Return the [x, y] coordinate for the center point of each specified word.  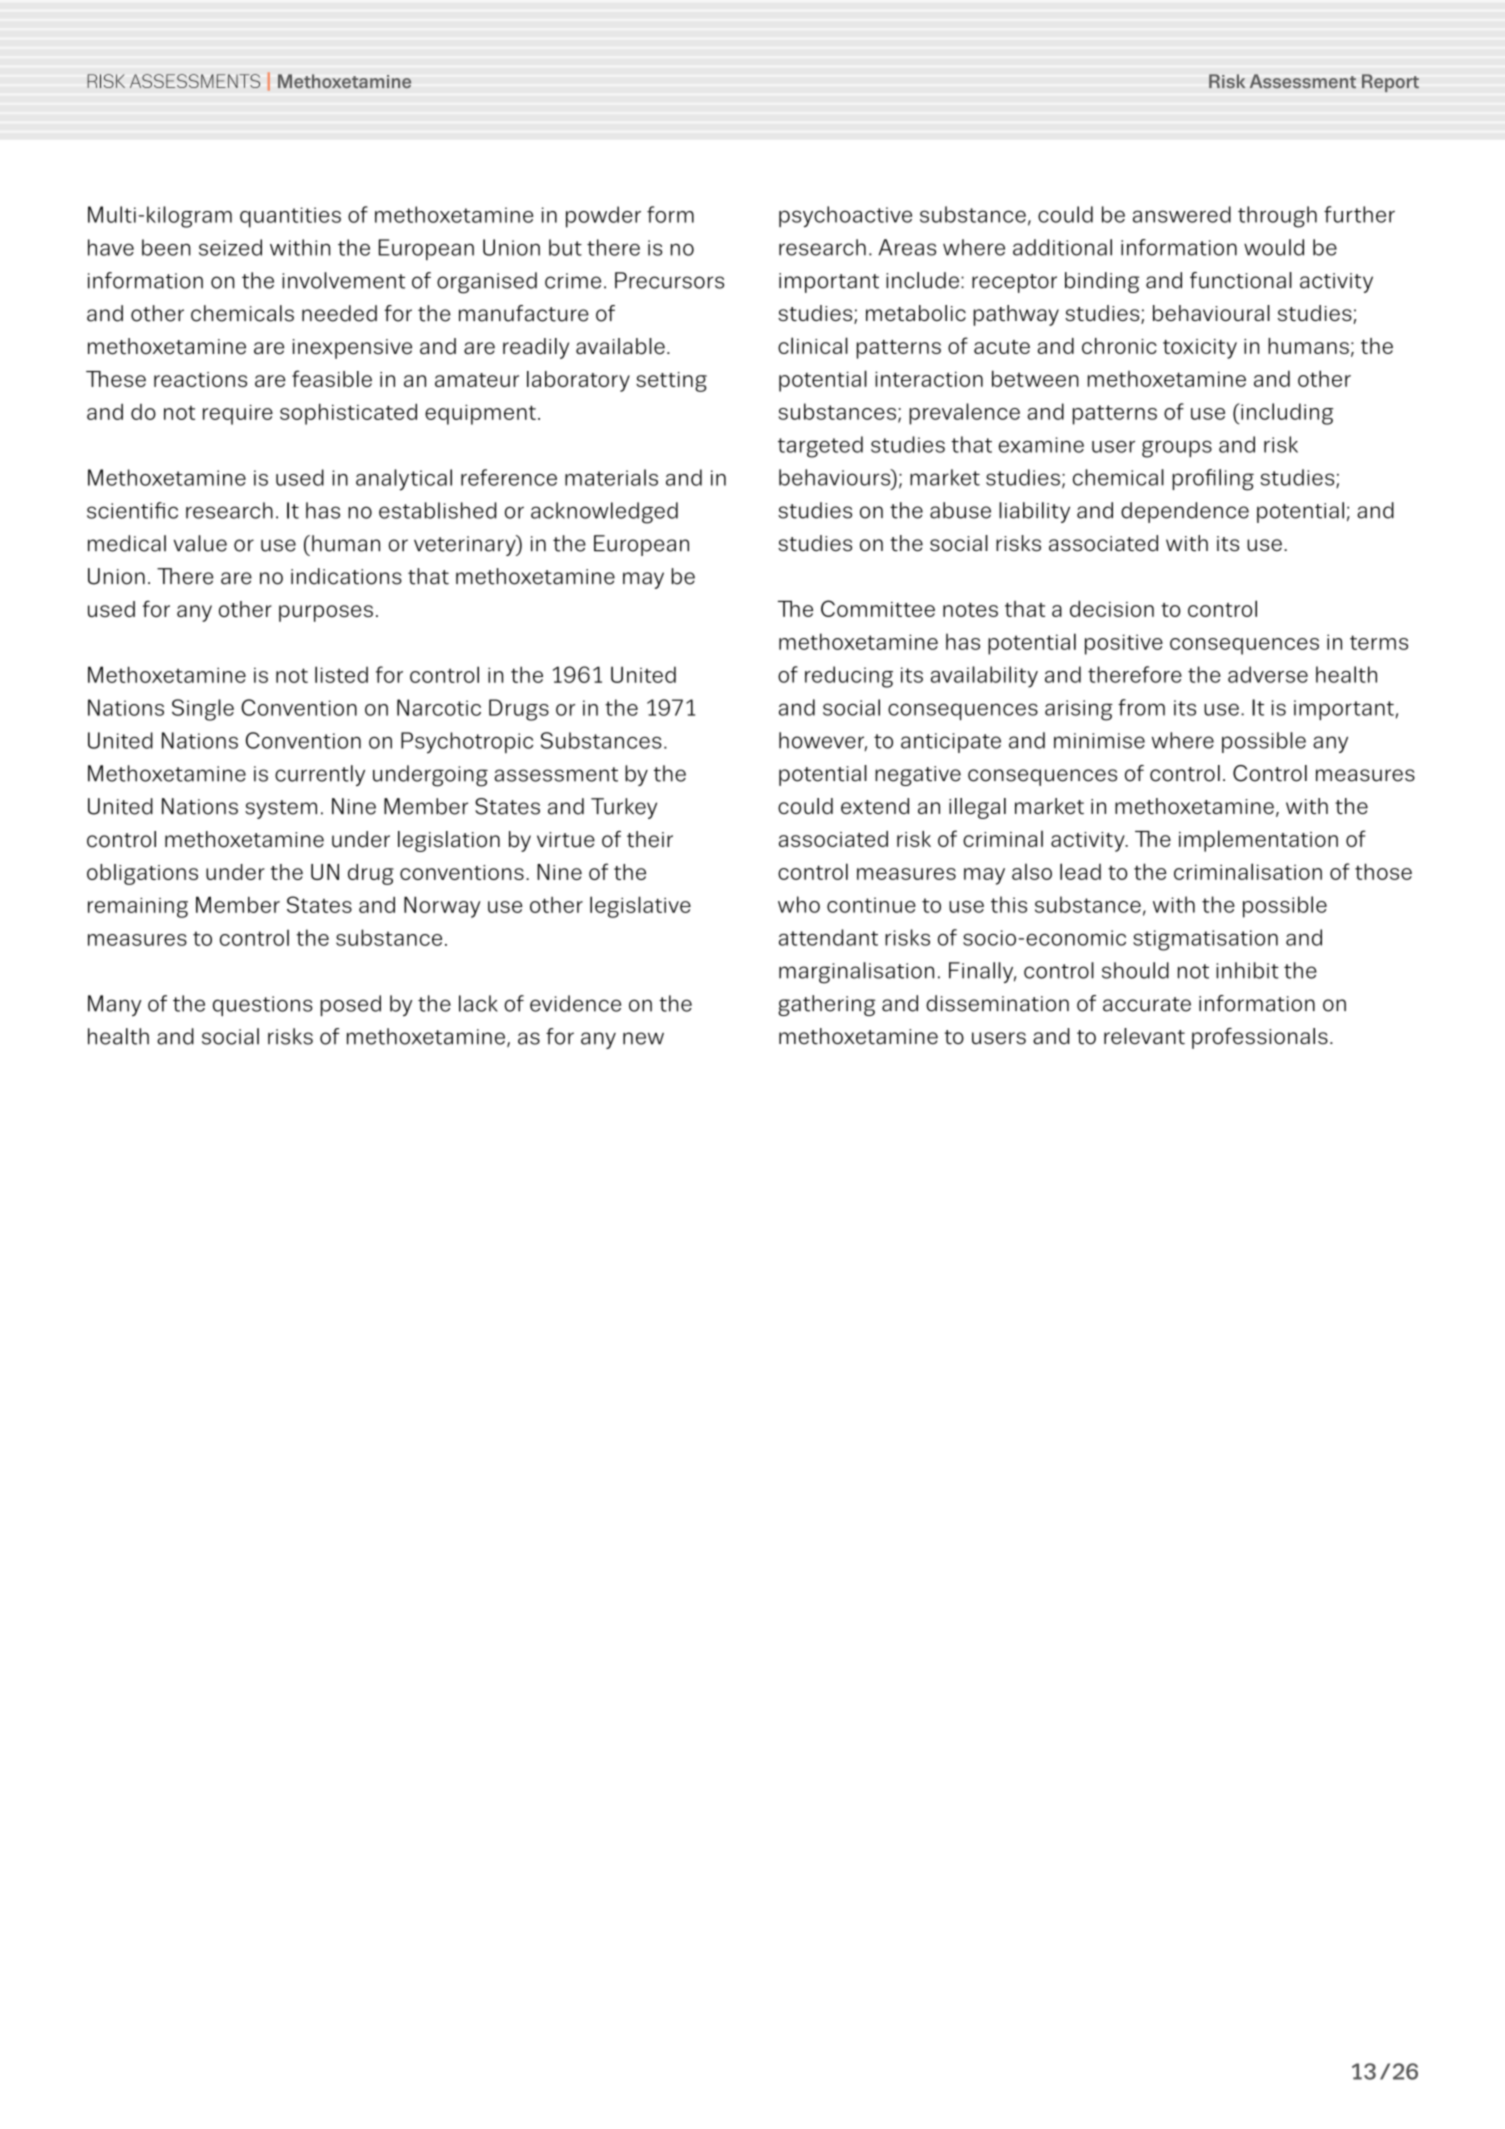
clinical [813, 345]
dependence [1185, 512]
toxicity [1200, 349]
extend [875, 806]
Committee [878, 608]
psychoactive [845, 217]
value [200, 543]
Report [1390, 83]
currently [320, 775]
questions [263, 1006]
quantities [290, 217]
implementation [1258, 841]
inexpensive [352, 349]
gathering [826, 1005]
